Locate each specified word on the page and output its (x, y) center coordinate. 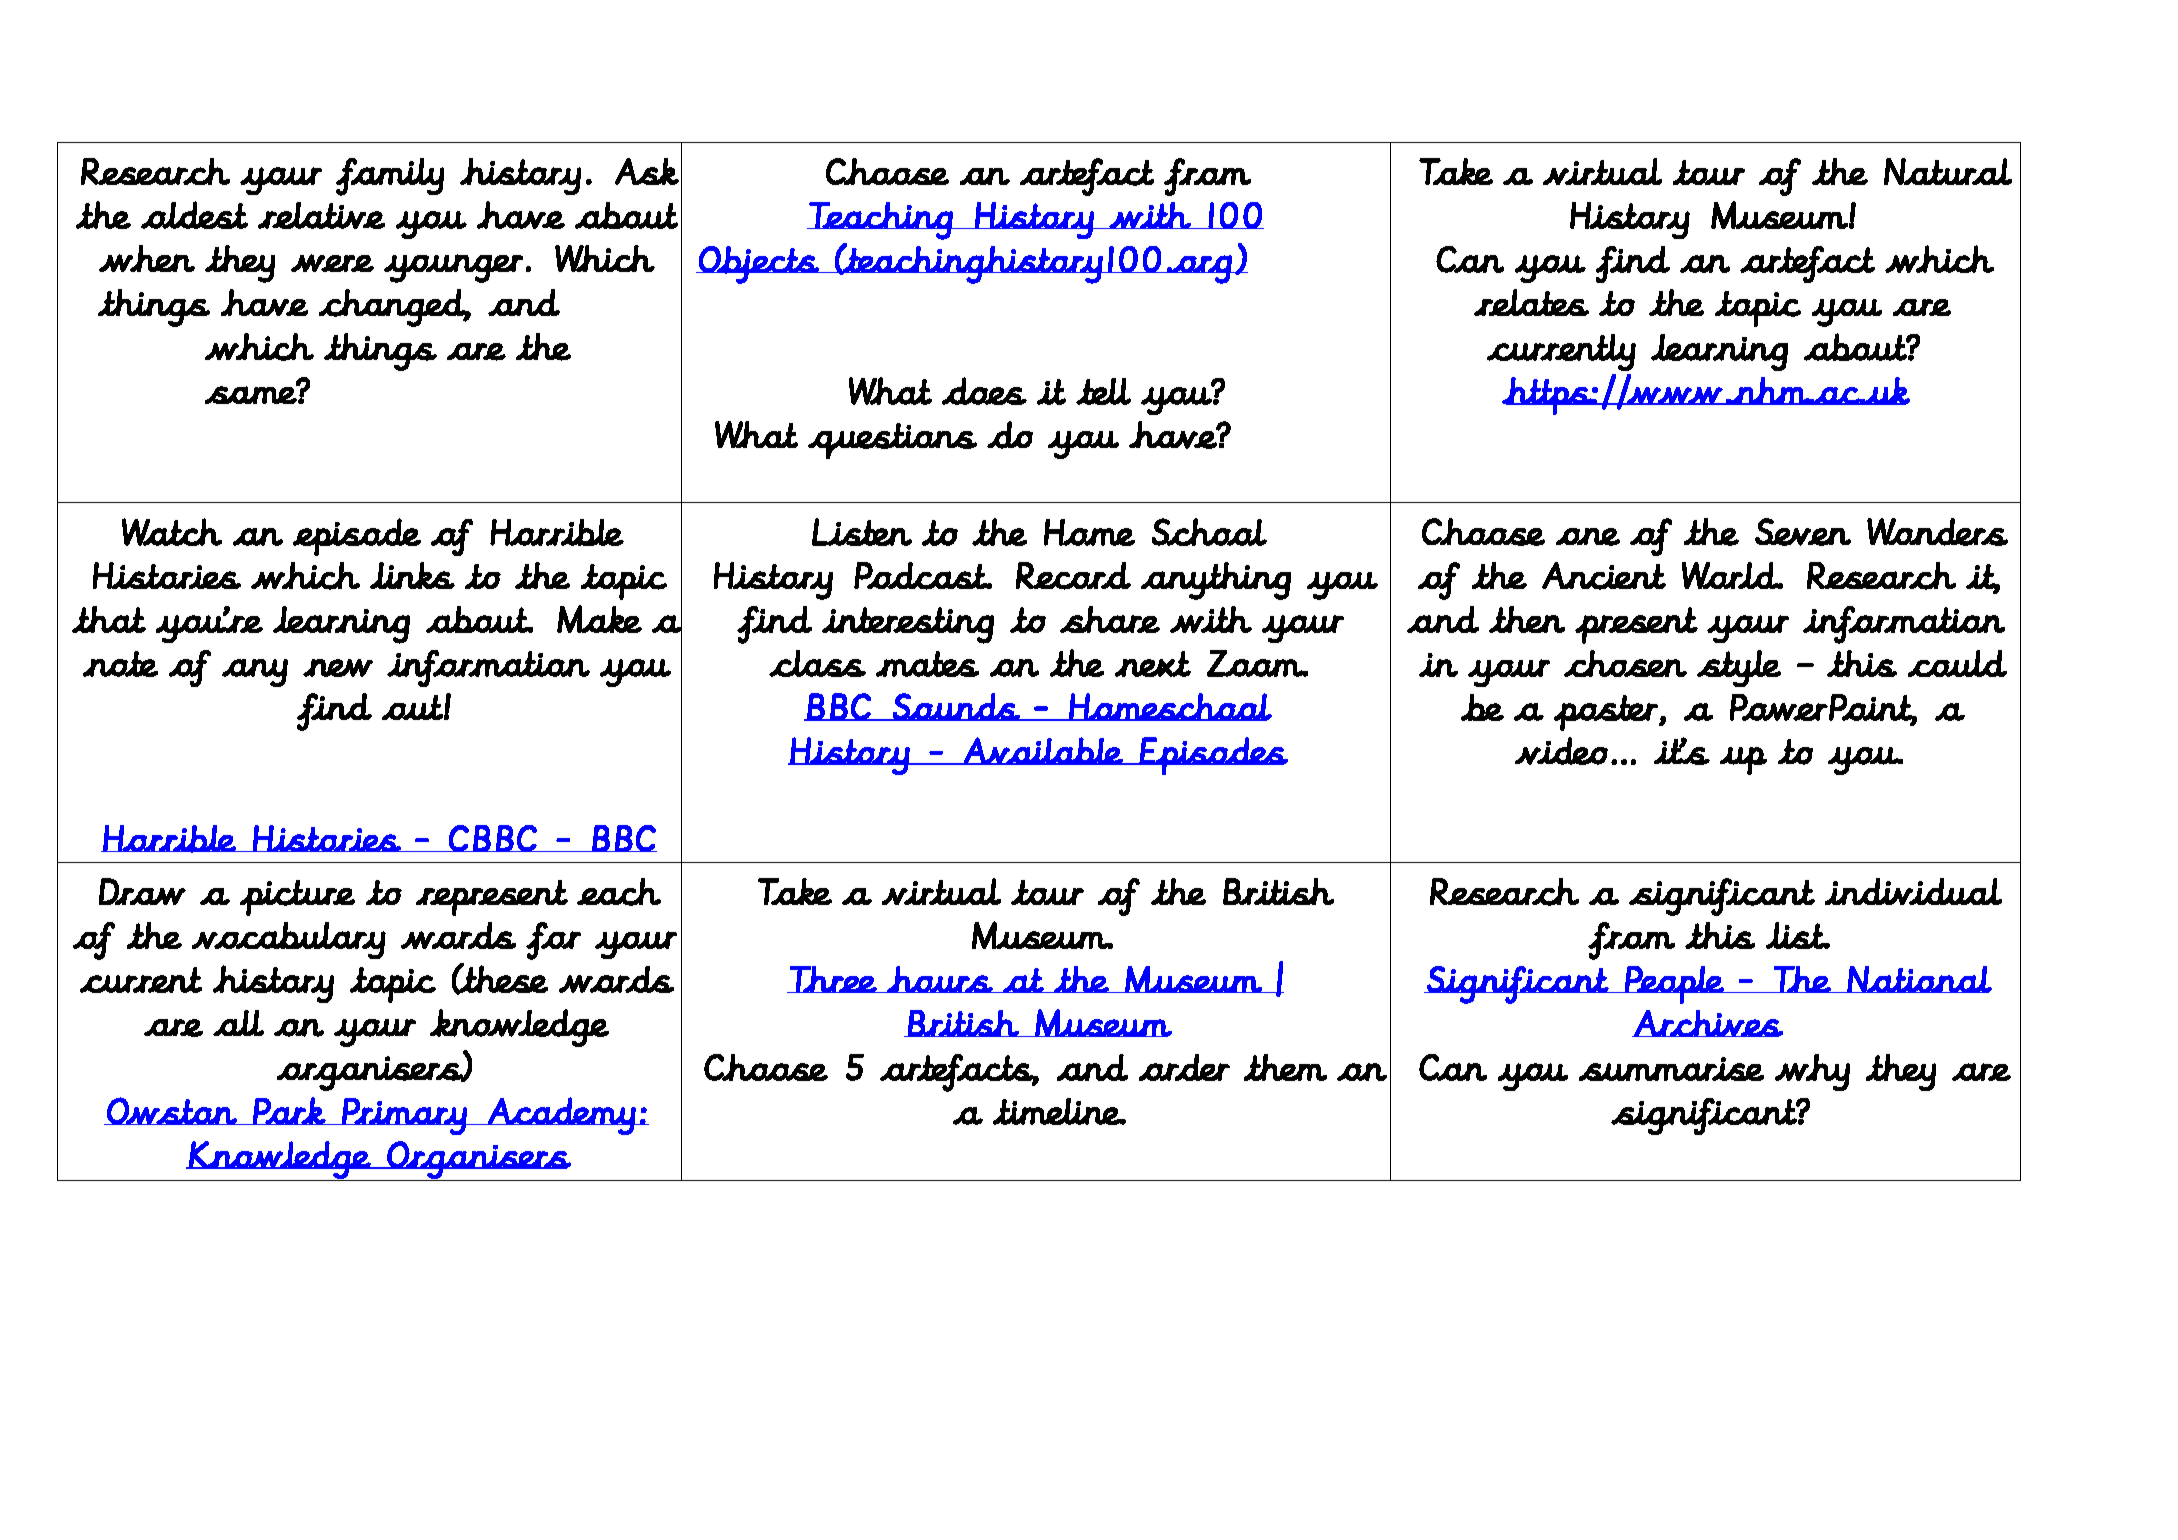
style (1739, 668)
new (338, 668)
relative (321, 215)
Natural (1948, 171)
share (1110, 619)
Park (289, 1111)
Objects (759, 265)
